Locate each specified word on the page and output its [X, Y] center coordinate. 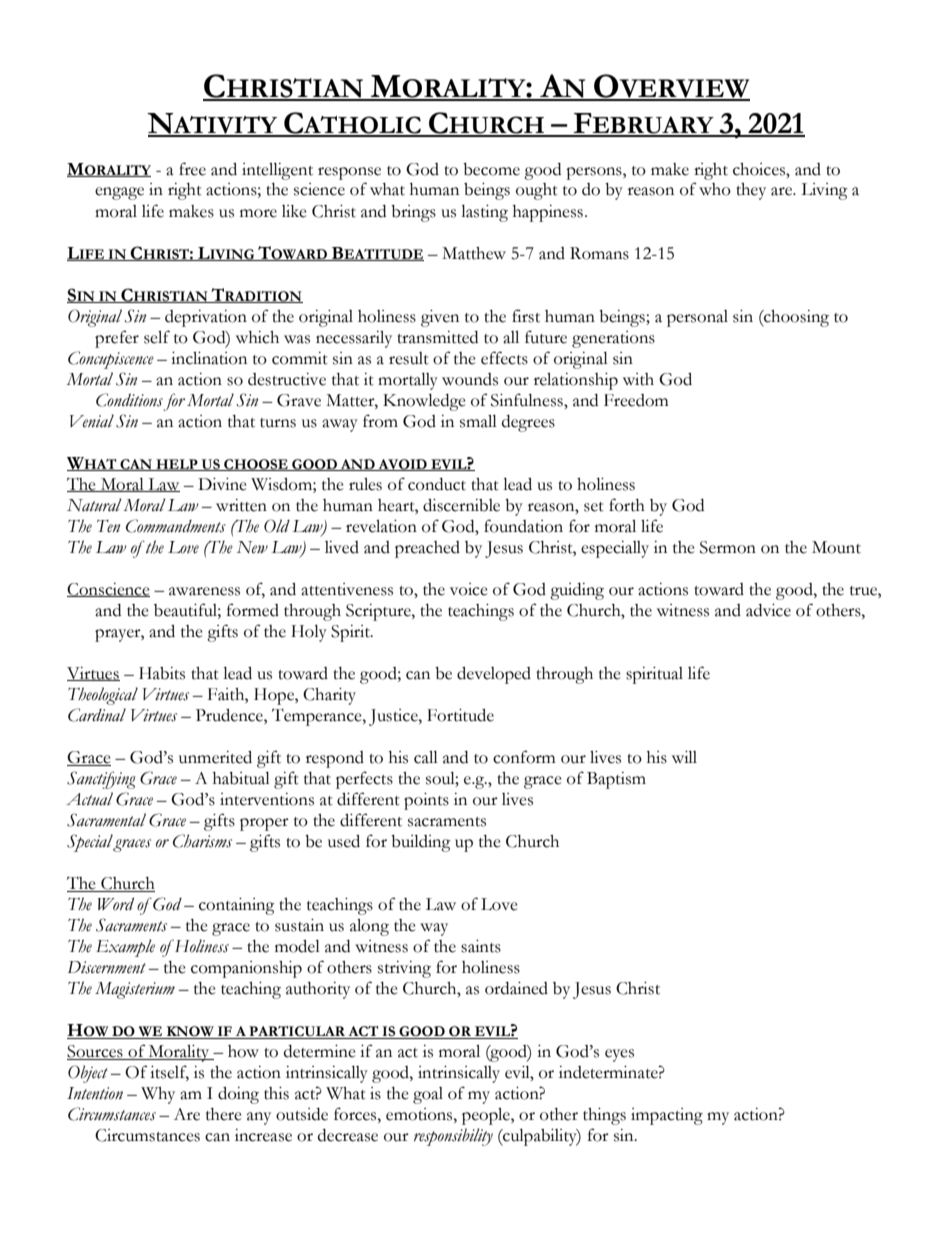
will [684, 757]
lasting [484, 213]
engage [119, 193]
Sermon [728, 547]
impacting [667, 1116]
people [487, 1116]
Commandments [176, 526]
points [426, 801]
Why [158, 1095]
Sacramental [106, 820]
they [751, 191]
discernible [461, 505]
